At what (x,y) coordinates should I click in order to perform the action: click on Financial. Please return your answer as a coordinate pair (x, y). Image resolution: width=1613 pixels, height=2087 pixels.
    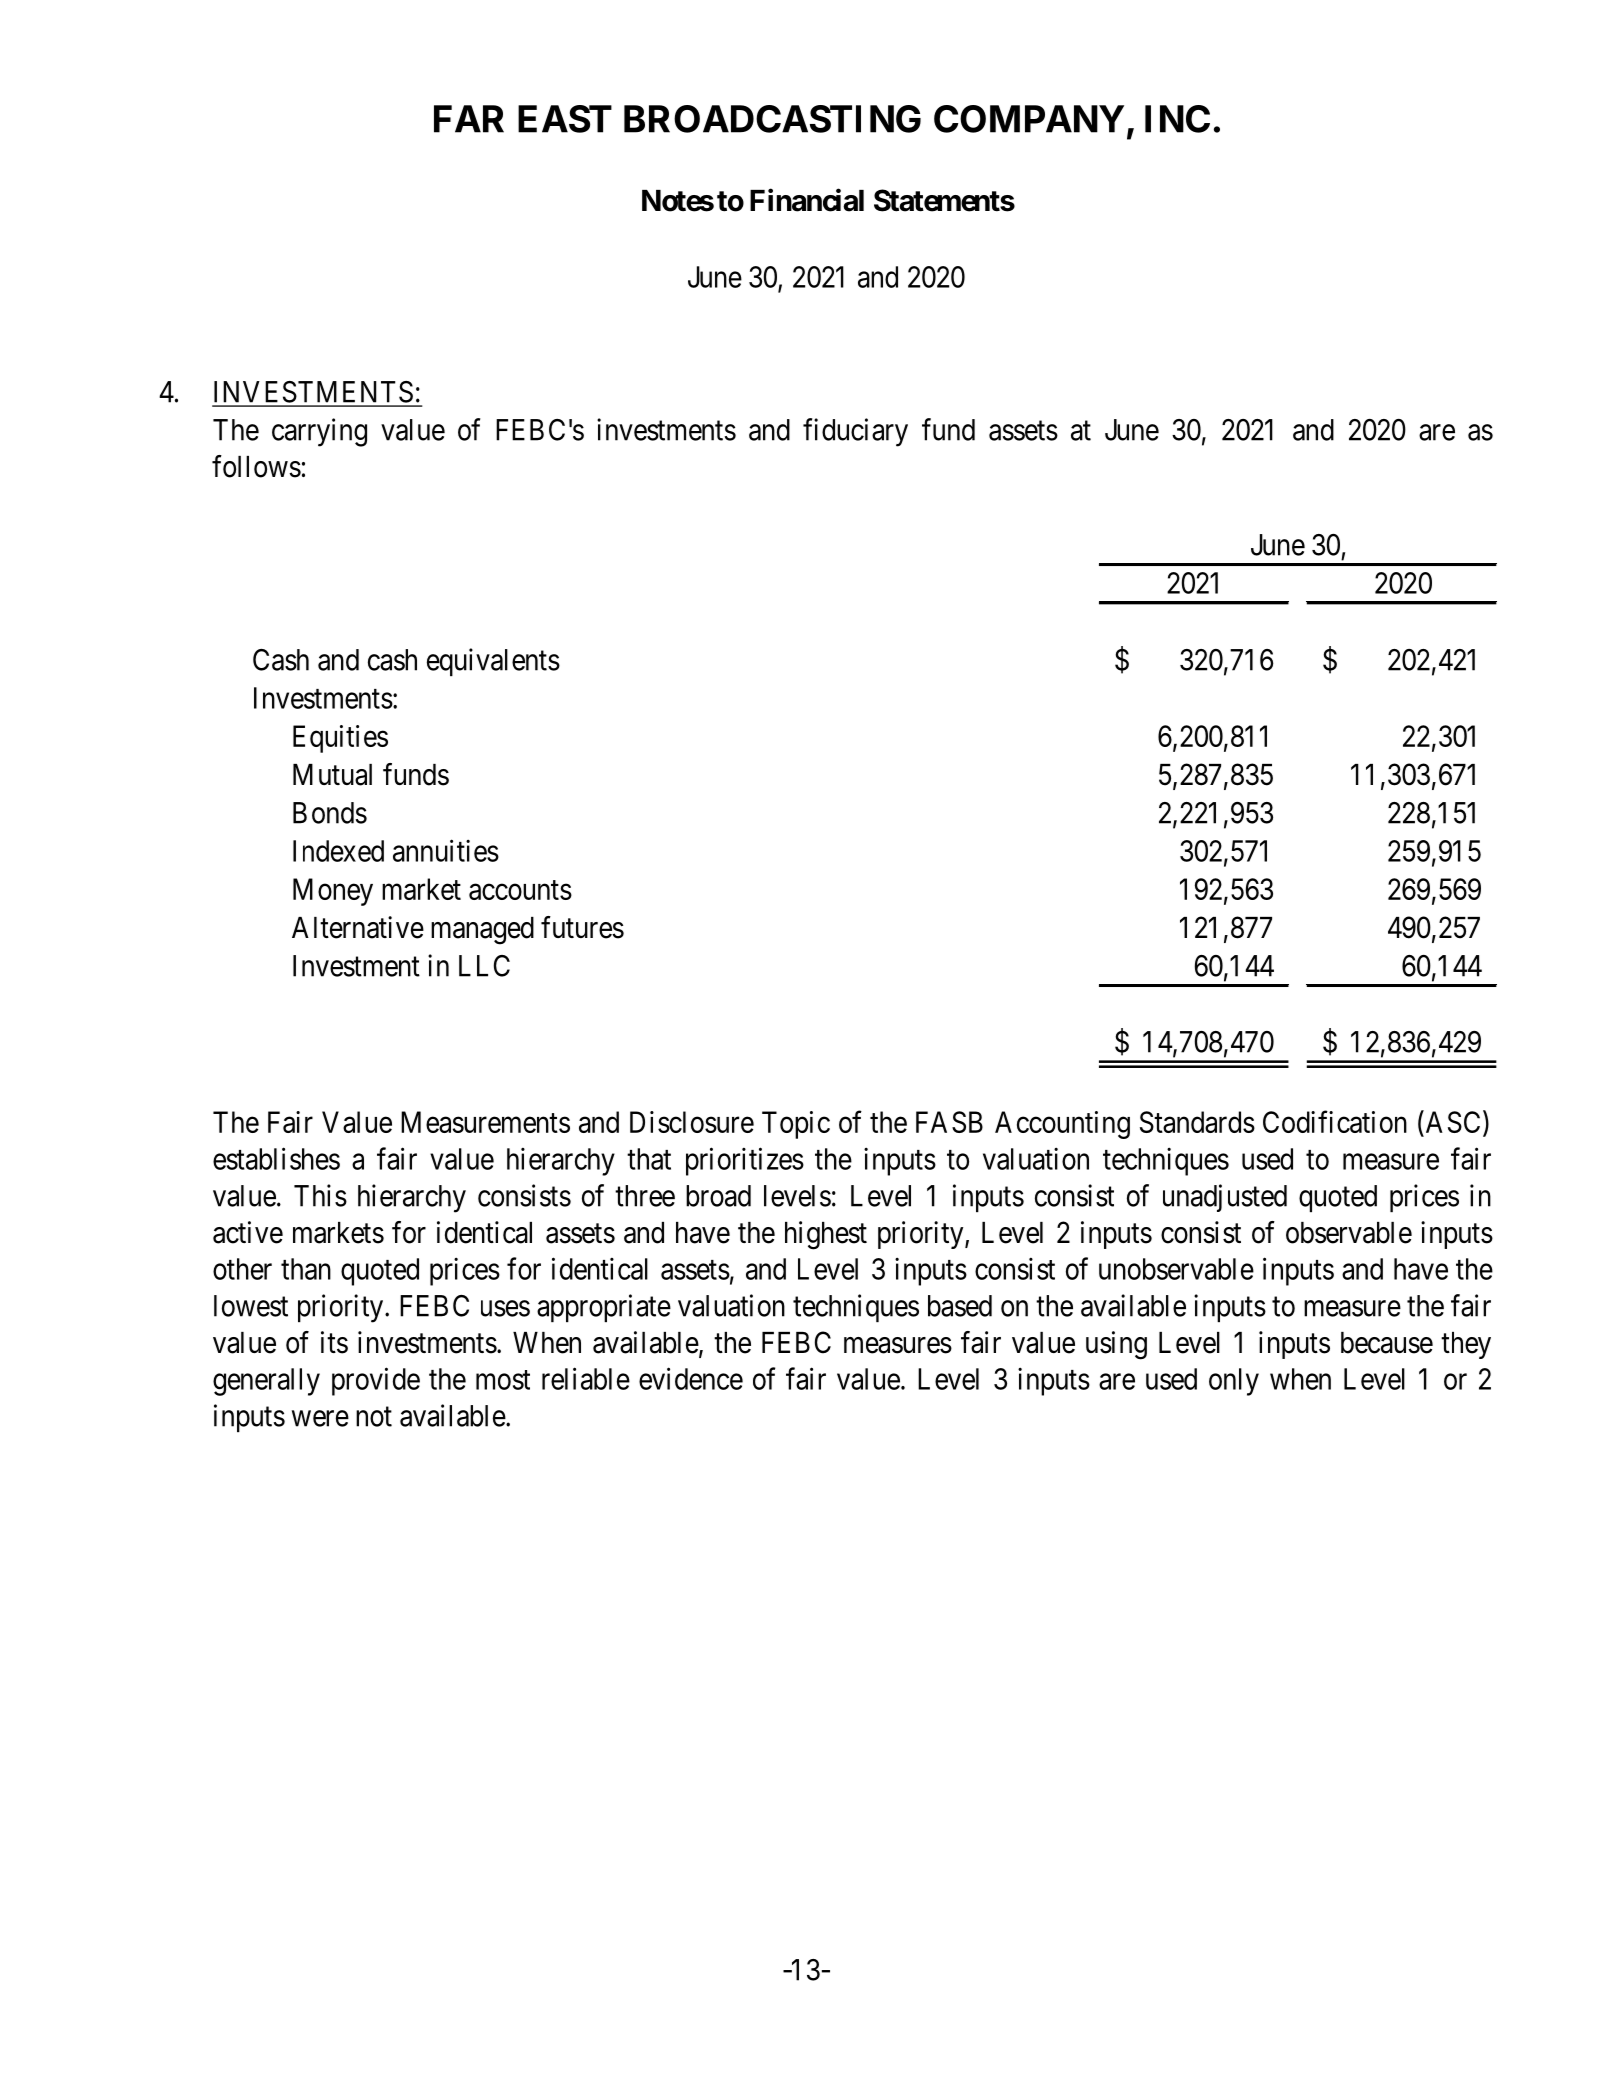
    Looking at the image, I should click on (807, 200).
